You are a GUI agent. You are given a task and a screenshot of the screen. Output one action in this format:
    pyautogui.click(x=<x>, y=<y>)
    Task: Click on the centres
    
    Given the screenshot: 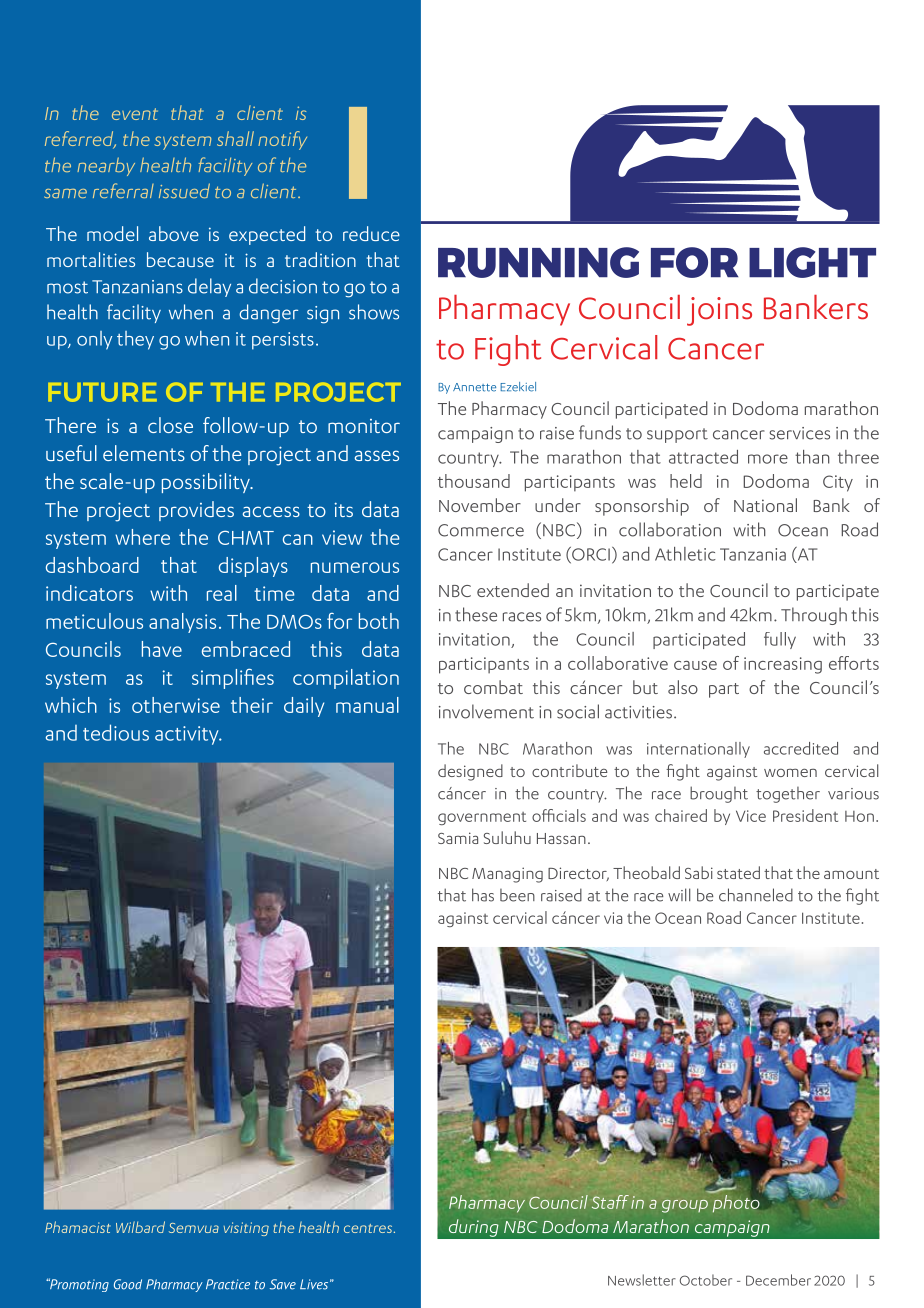 What is the action you would take?
    pyautogui.click(x=369, y=1228)
